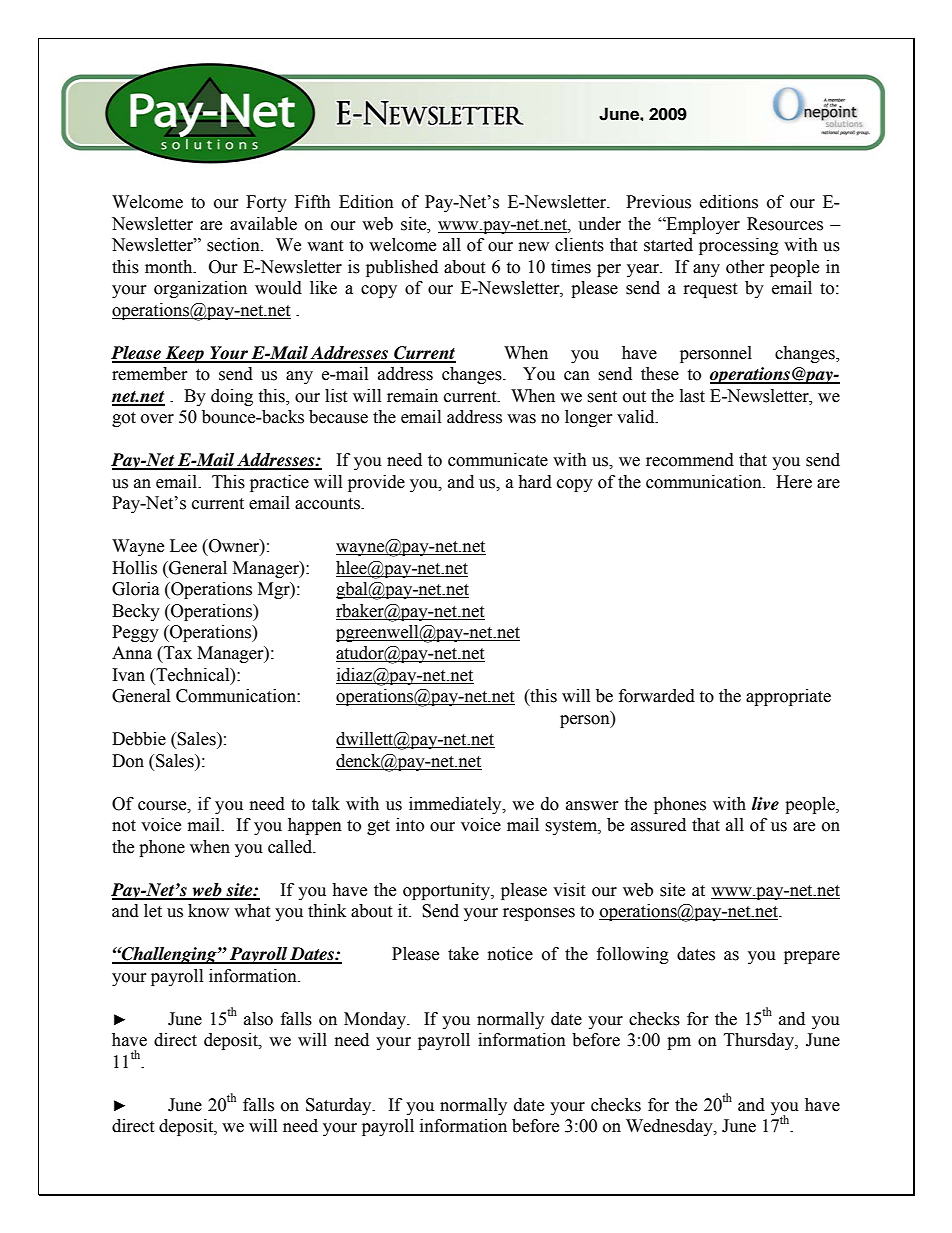 The height and width of the image is (1233, 952). I want to click on also, so click(258, 1019).
